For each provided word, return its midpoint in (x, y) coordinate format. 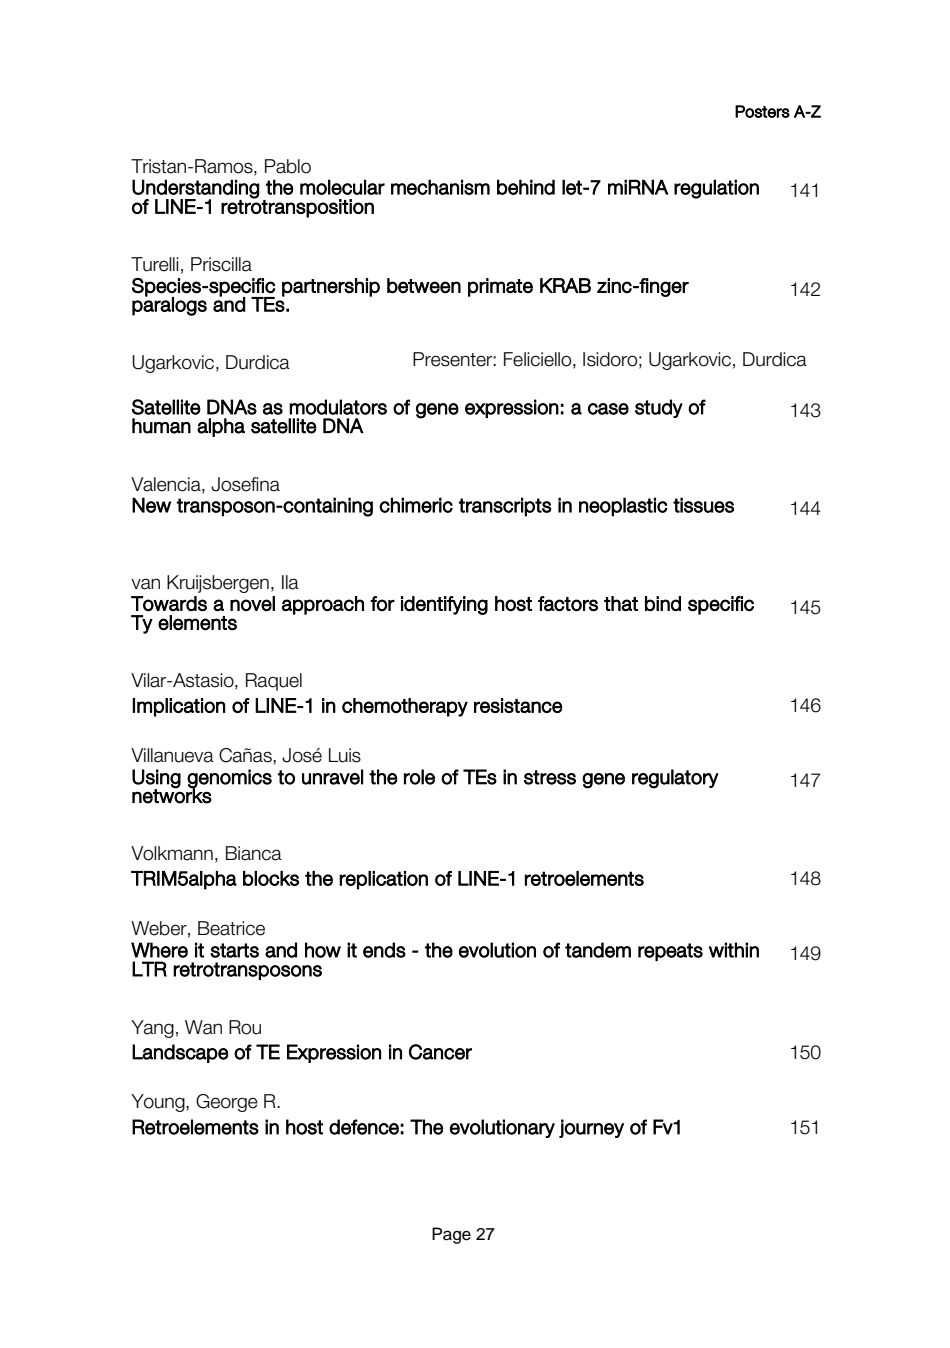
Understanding (196, 189)
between (424, 286)
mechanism (440, 187)
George (227, 1103)
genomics (229, 779)
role (419, 777)
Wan (203, 1027)
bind (663, 603)
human (161, 426)
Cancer (440, 1052)
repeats (670, 952)
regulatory (675, 779)
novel (252, 603)
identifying (444, 605)
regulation (716, 189)
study (659, 408)
